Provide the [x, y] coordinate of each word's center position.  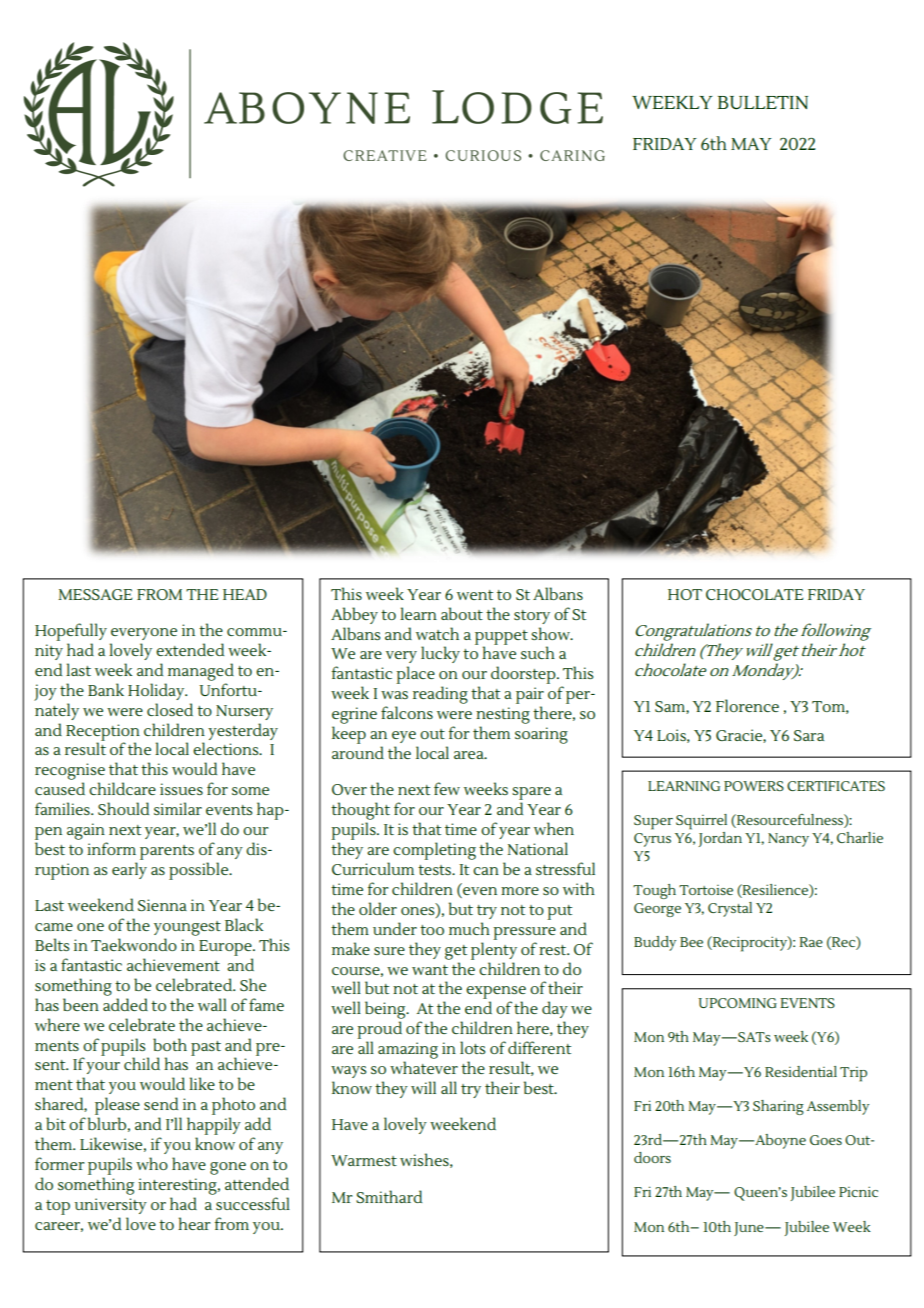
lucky [440, 654]
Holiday [157, 691]
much [469, 928]
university [111, 1206]
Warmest [364, 1160]
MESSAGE [95, 594]
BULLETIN [763, 102]
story [532, 617]
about [462, 613]
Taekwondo [134, 944]
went [475, 595]
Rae [811, 942]
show [551, 633]
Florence [747, 705]
